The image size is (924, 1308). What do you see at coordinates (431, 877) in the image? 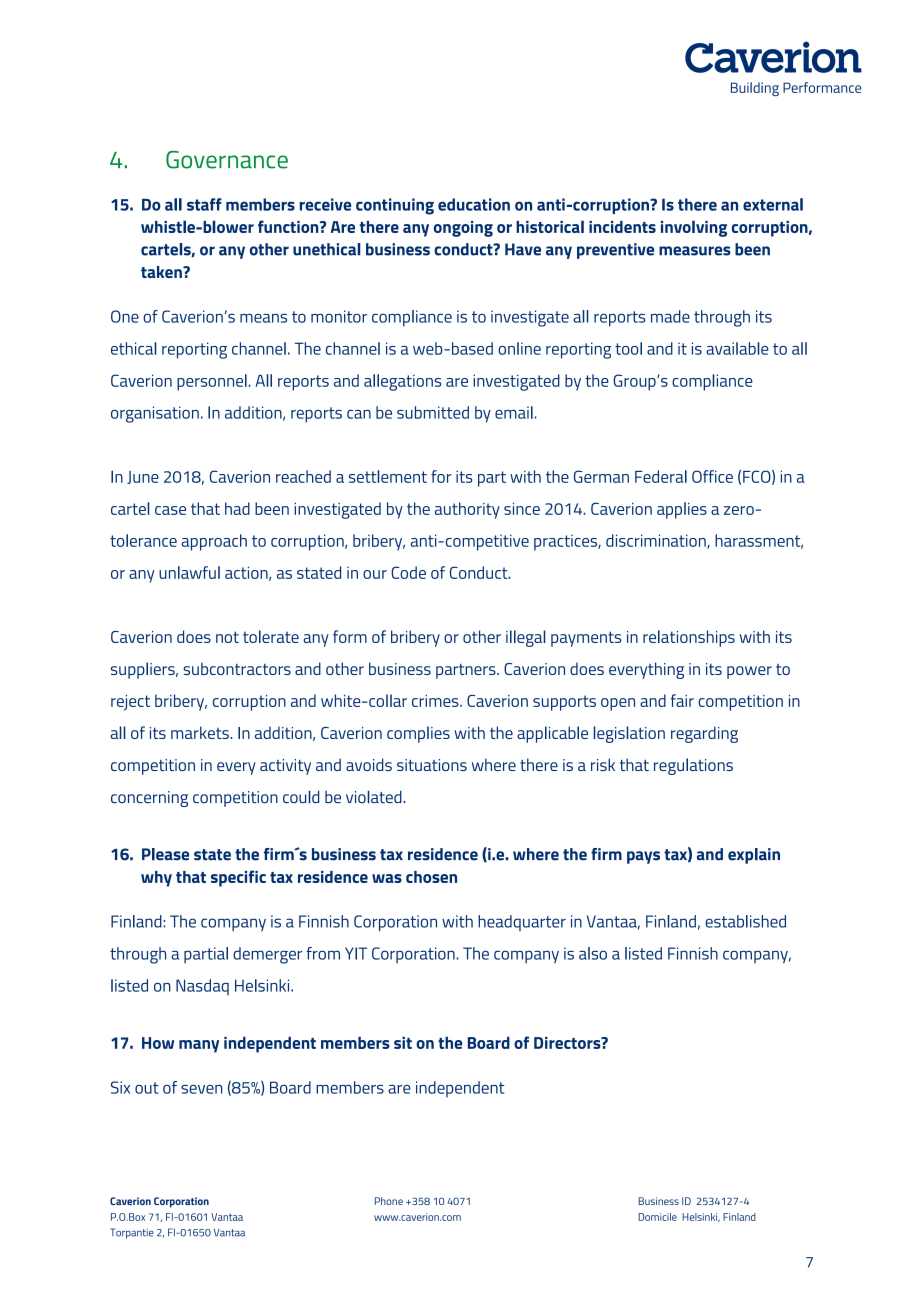
I see `chosen` at bounding box center [431, 877].
